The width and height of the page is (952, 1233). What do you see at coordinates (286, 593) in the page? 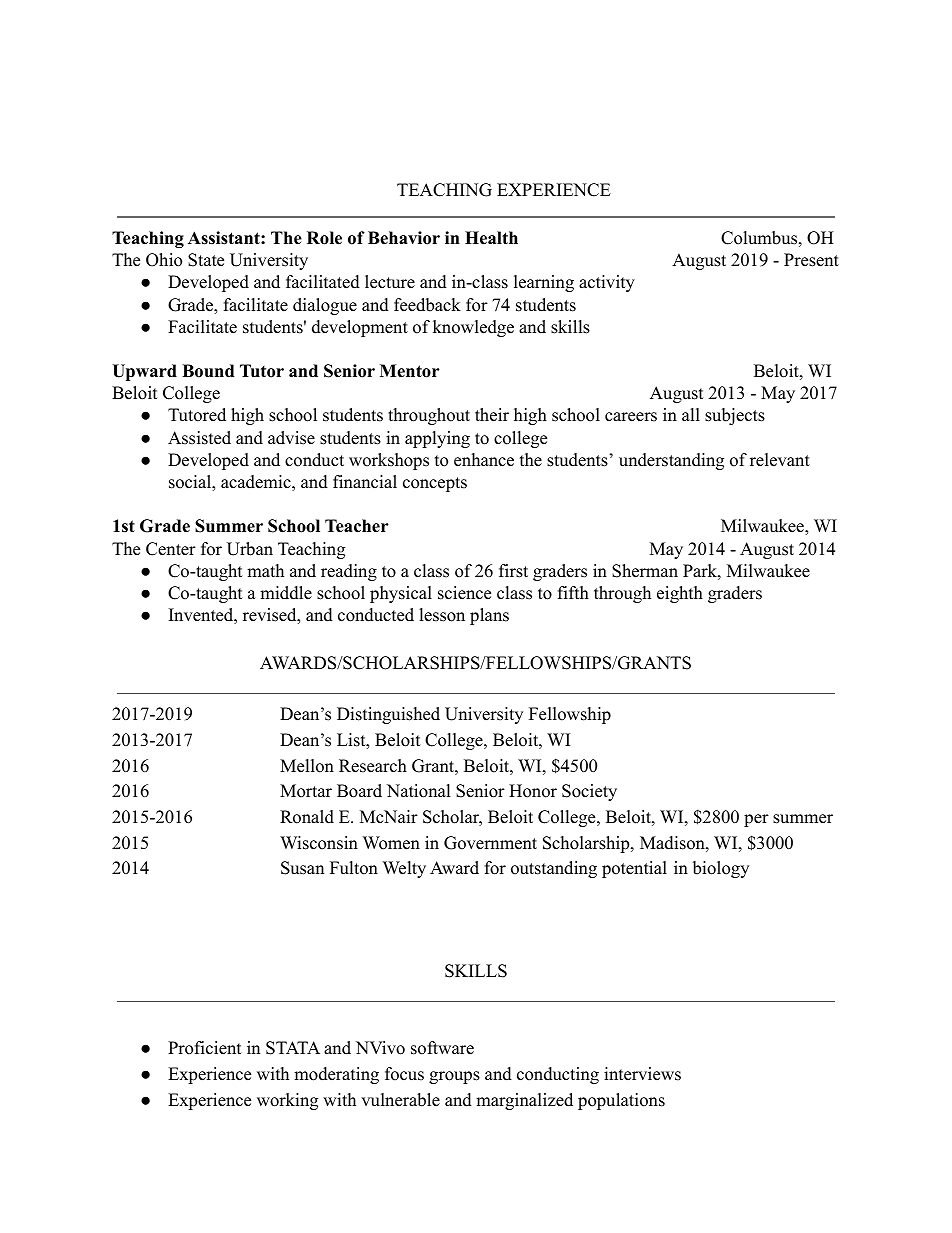
I see `middle` at bounding box center [286, 593].
